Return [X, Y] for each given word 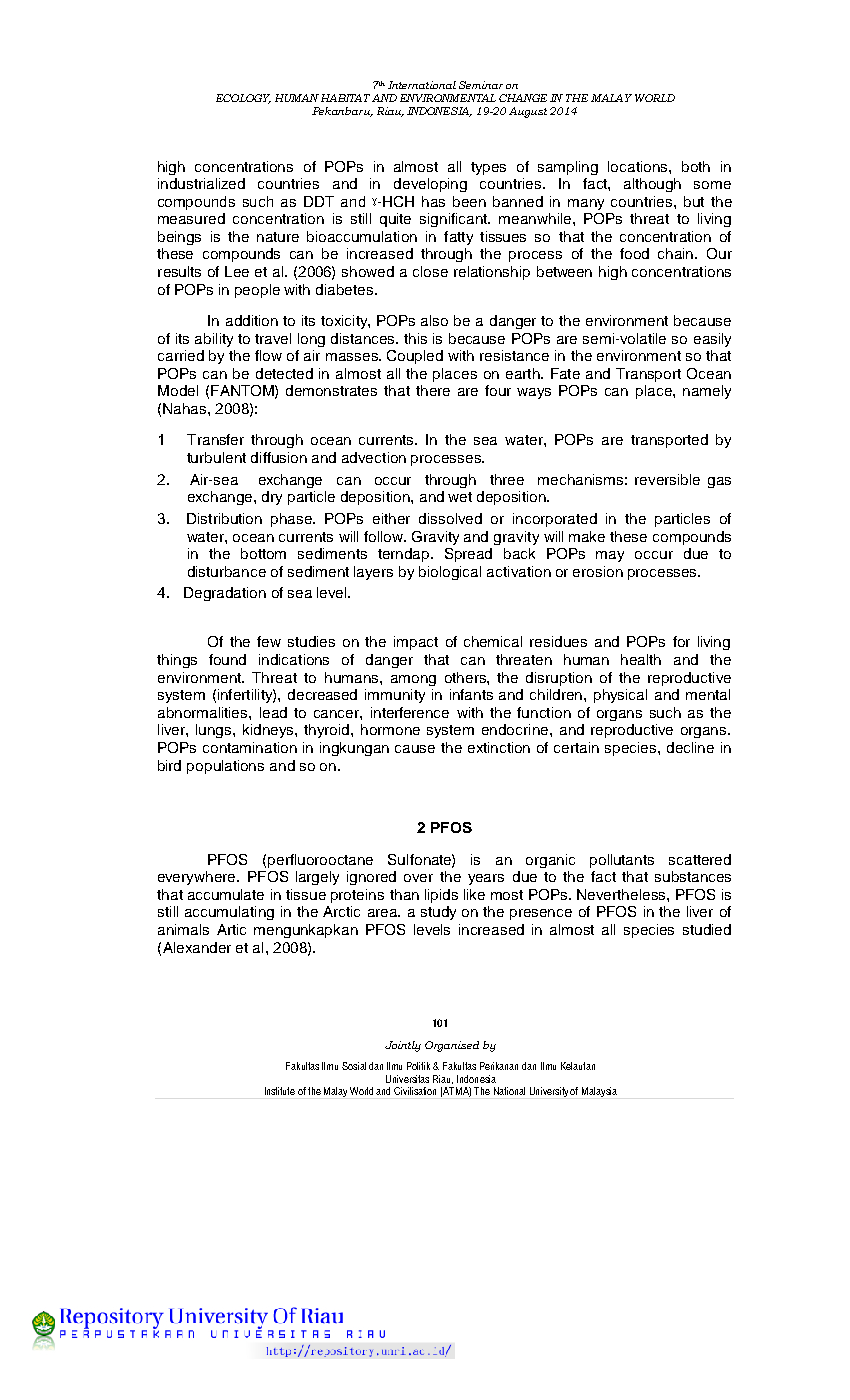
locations [639, 166]
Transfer [215, 439]
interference [410, 712]
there [433, 390]
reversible [667, 479]
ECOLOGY [243, 99]
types [488, 168]
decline [690, 747]
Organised [452, 1046]
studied [707, 929]
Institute [280, 1091]
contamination [250, 747]
